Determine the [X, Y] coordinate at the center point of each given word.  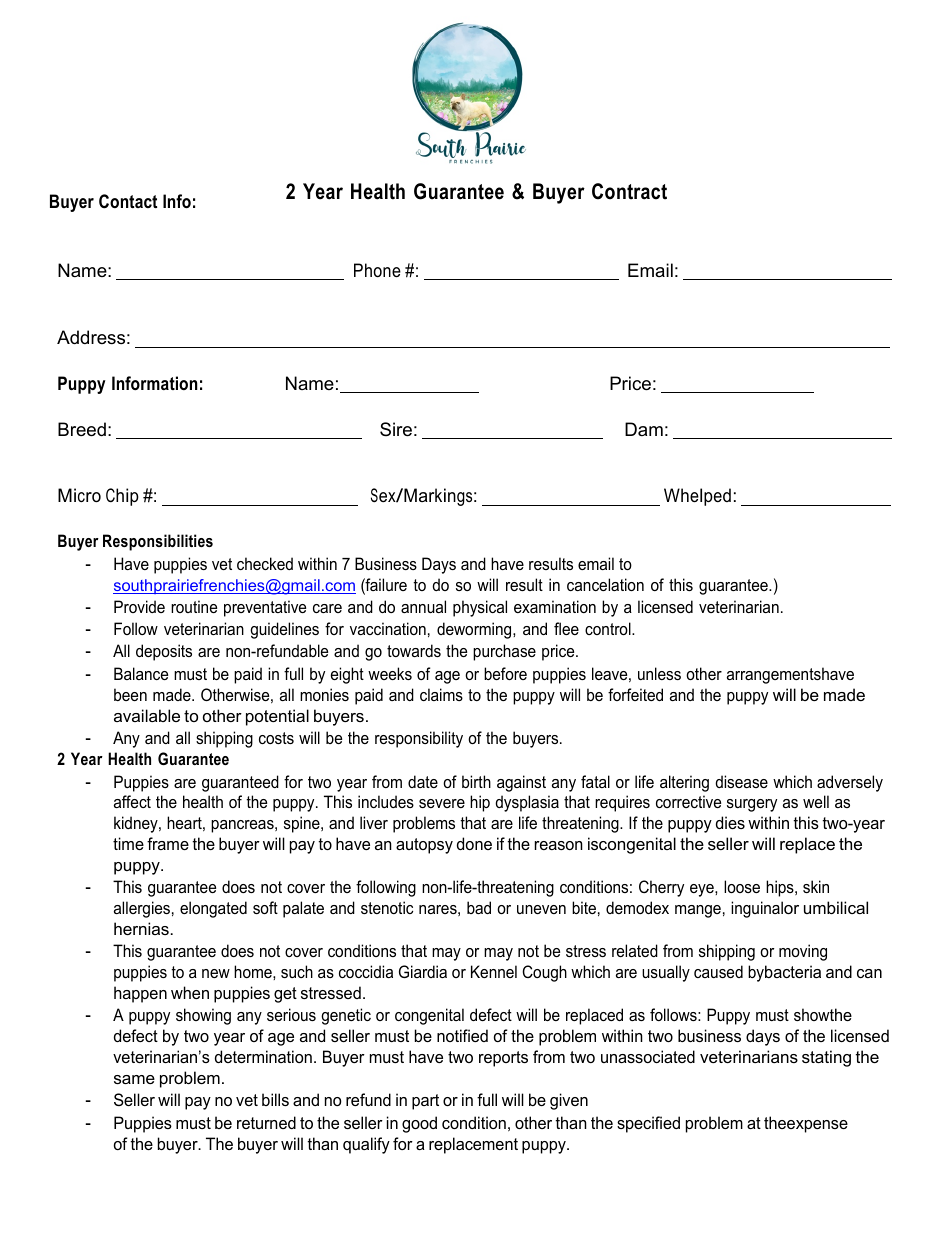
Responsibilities [158, 542]
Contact [128, 201]
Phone [377, 270]
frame [168, 843]
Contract [629, 191]
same [134, 1079]
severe [442, 803]
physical [480, 608]
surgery [752, 805]
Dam [644, 429]
